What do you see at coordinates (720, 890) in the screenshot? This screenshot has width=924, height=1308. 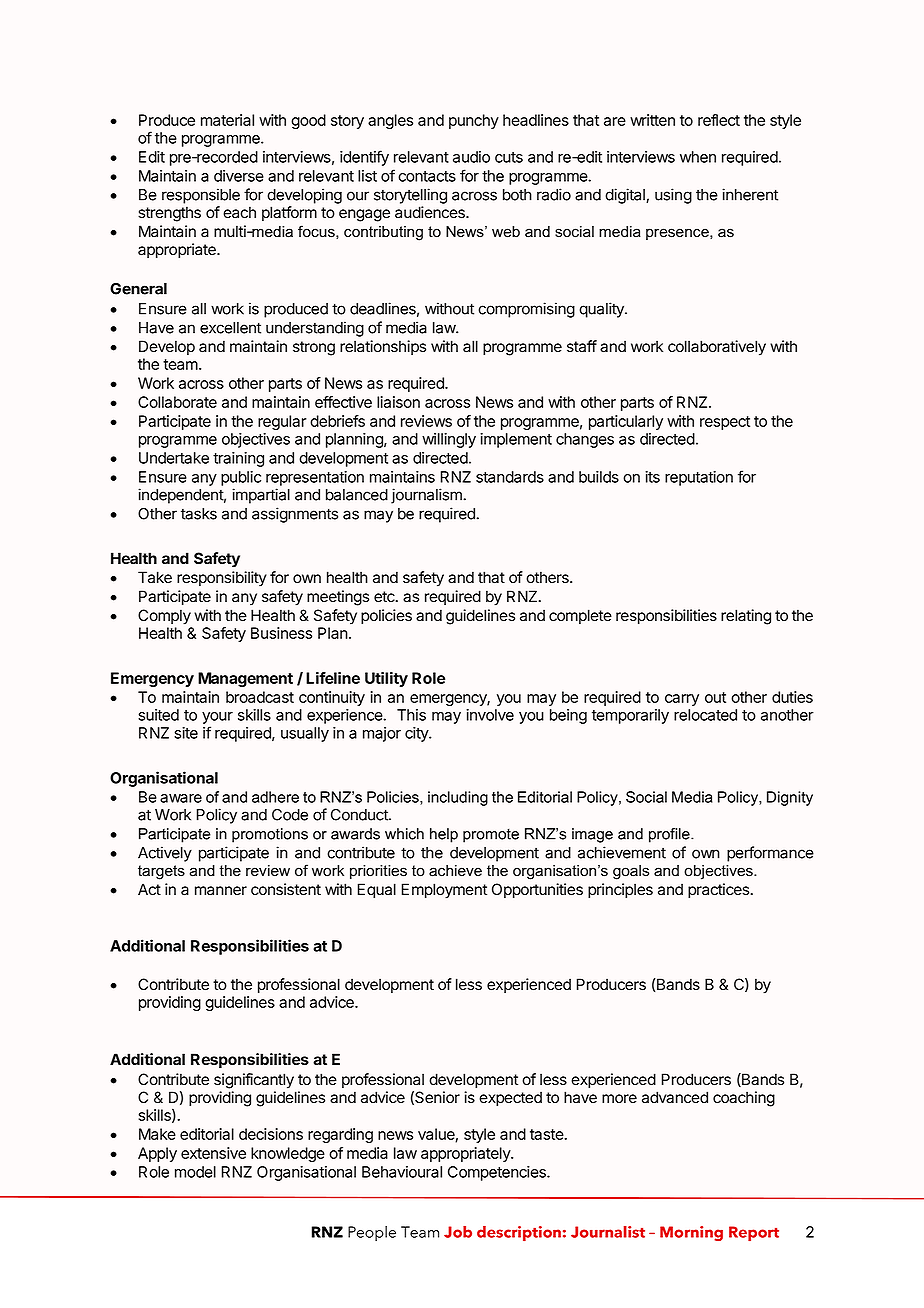 I see `practices` at bounding box center [720, 890].
